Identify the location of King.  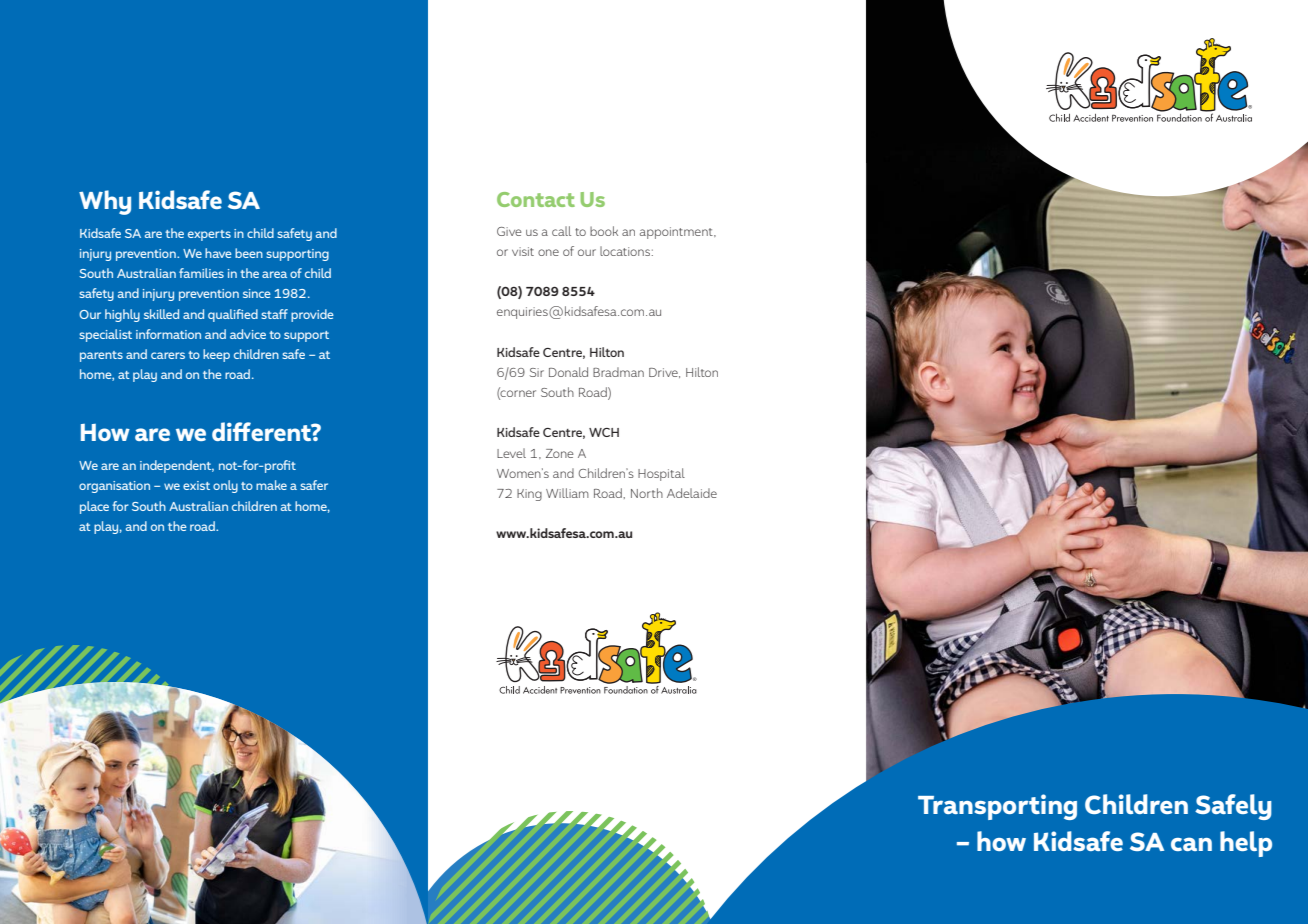
(529, 495).
